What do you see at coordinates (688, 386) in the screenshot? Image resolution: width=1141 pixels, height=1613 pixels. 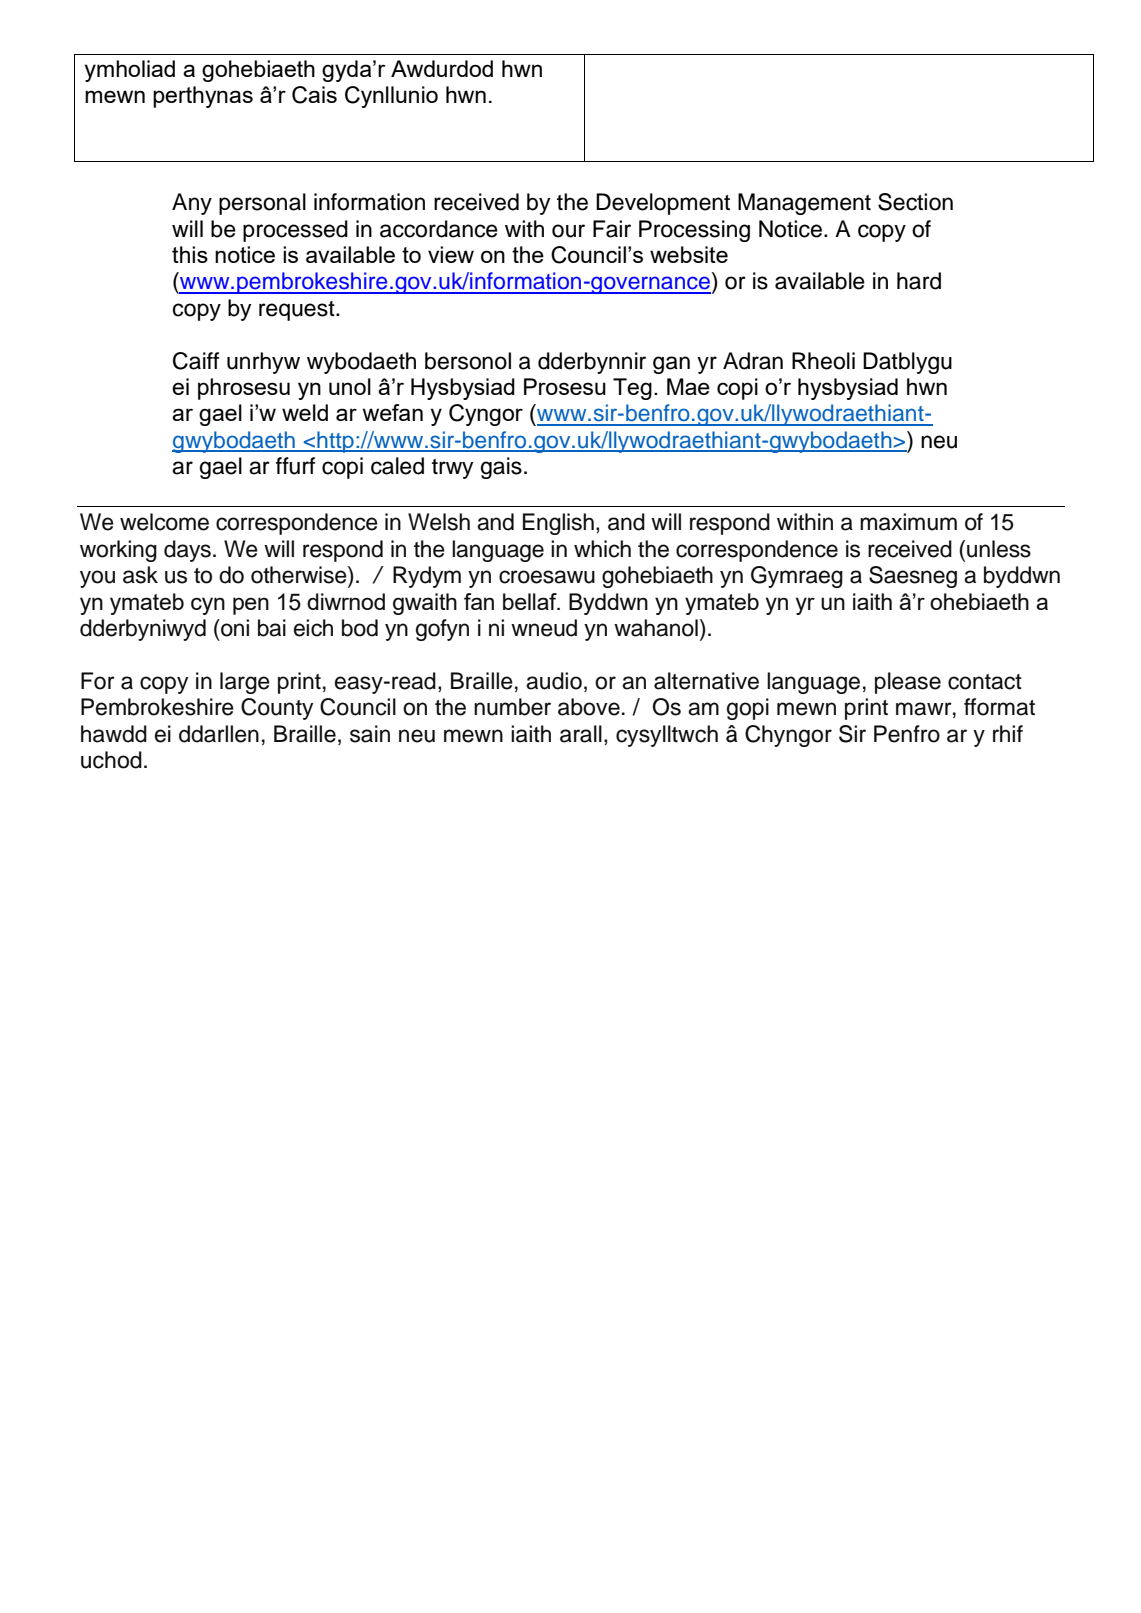 I see `Mae` at bounding box center [688, 386].
